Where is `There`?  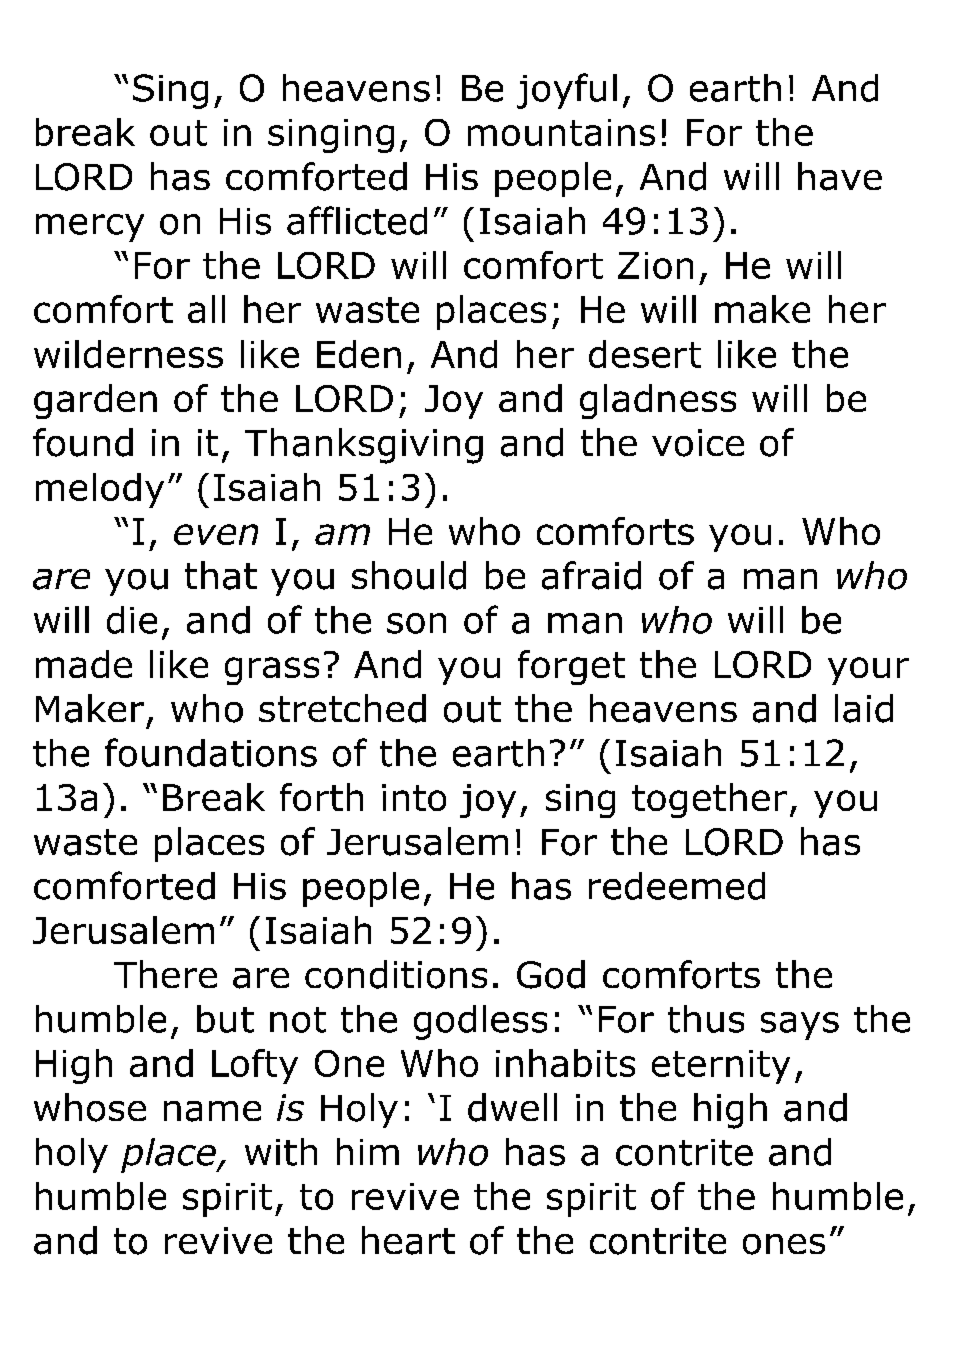
There is located at coordinates (165, 974).
